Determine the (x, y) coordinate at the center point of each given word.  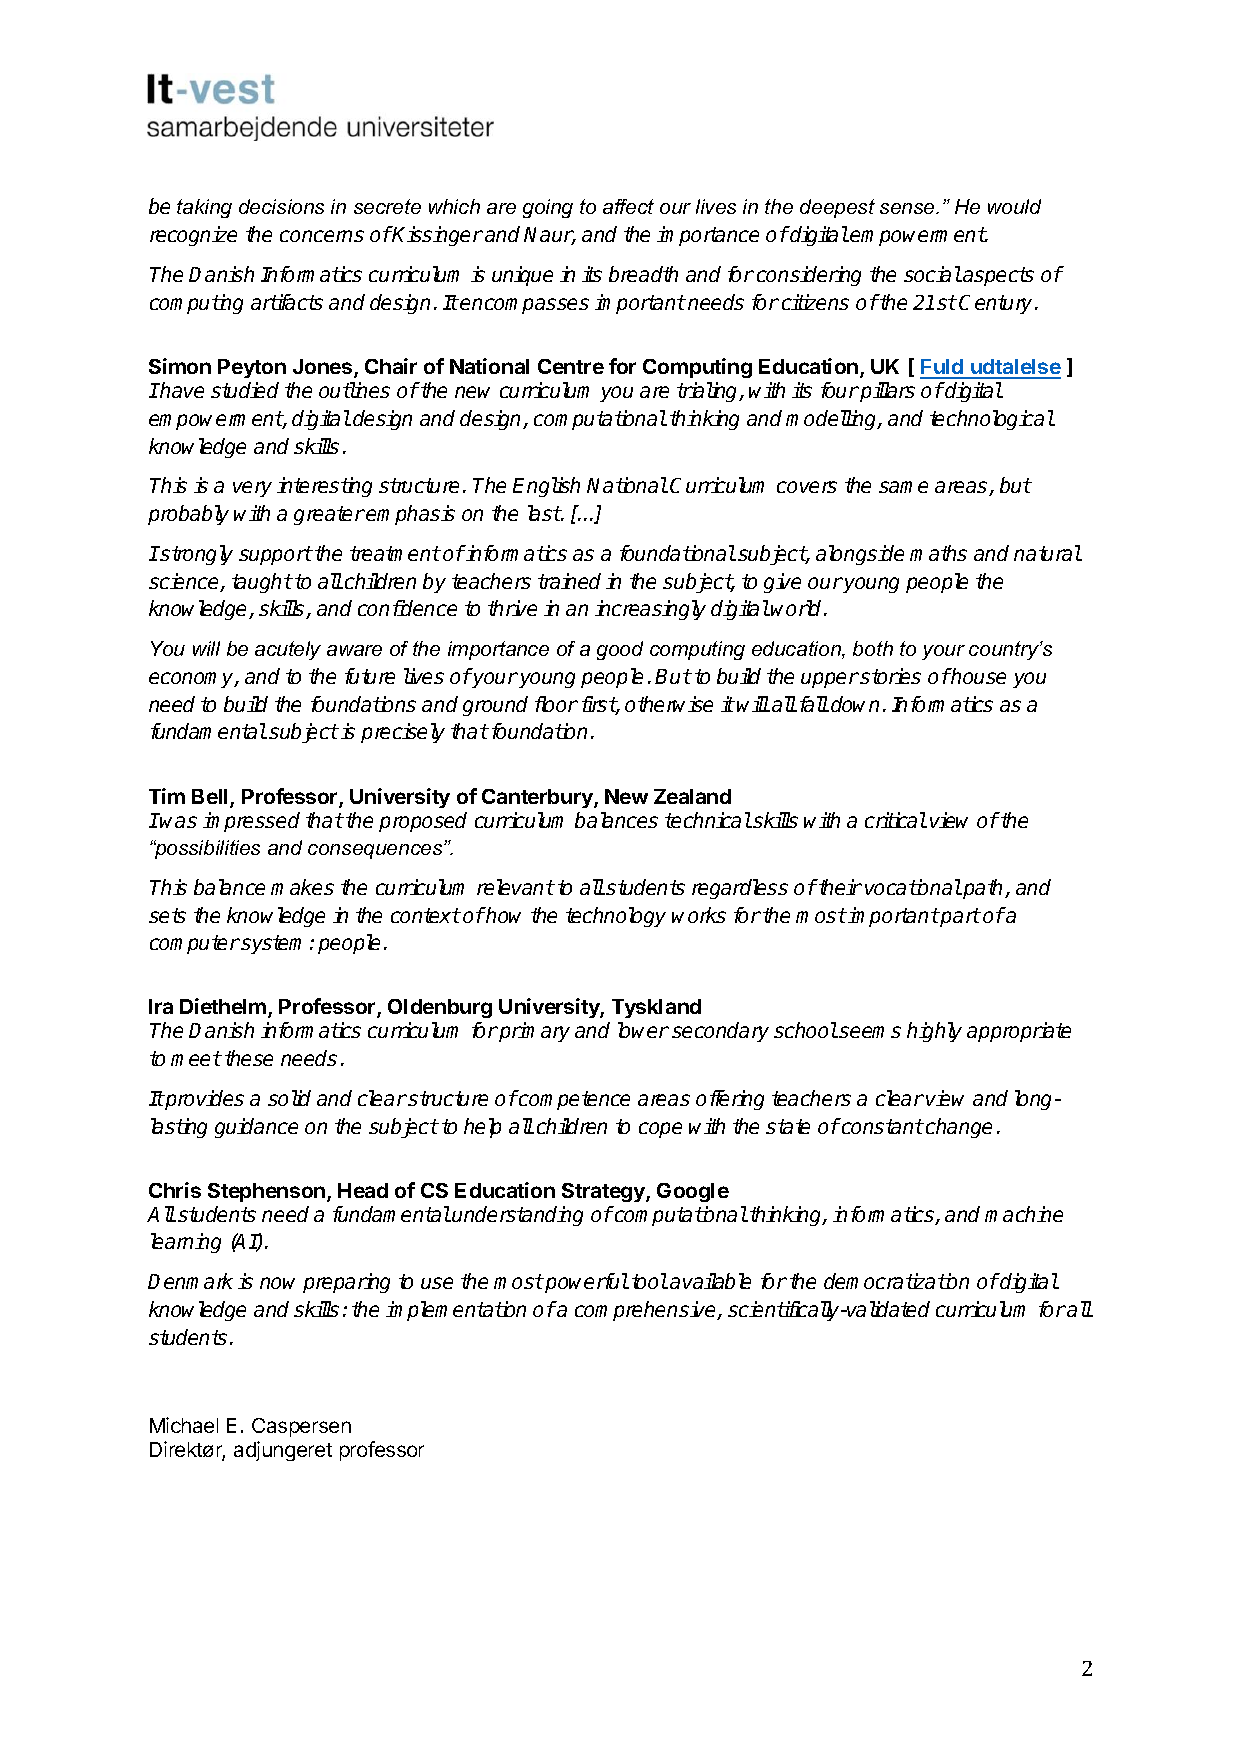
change (959, 1128)
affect (628, 206)
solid (289, 1098)
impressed (251, 822)
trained (569, 581)
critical (896, 820)
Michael (184, 1425)
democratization (896, 1281)
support (275, 555)
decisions (281, 206)
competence (573, 1100)
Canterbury (538, 798)
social (932, 274)
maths (938, 553)
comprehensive (647, 1311)
